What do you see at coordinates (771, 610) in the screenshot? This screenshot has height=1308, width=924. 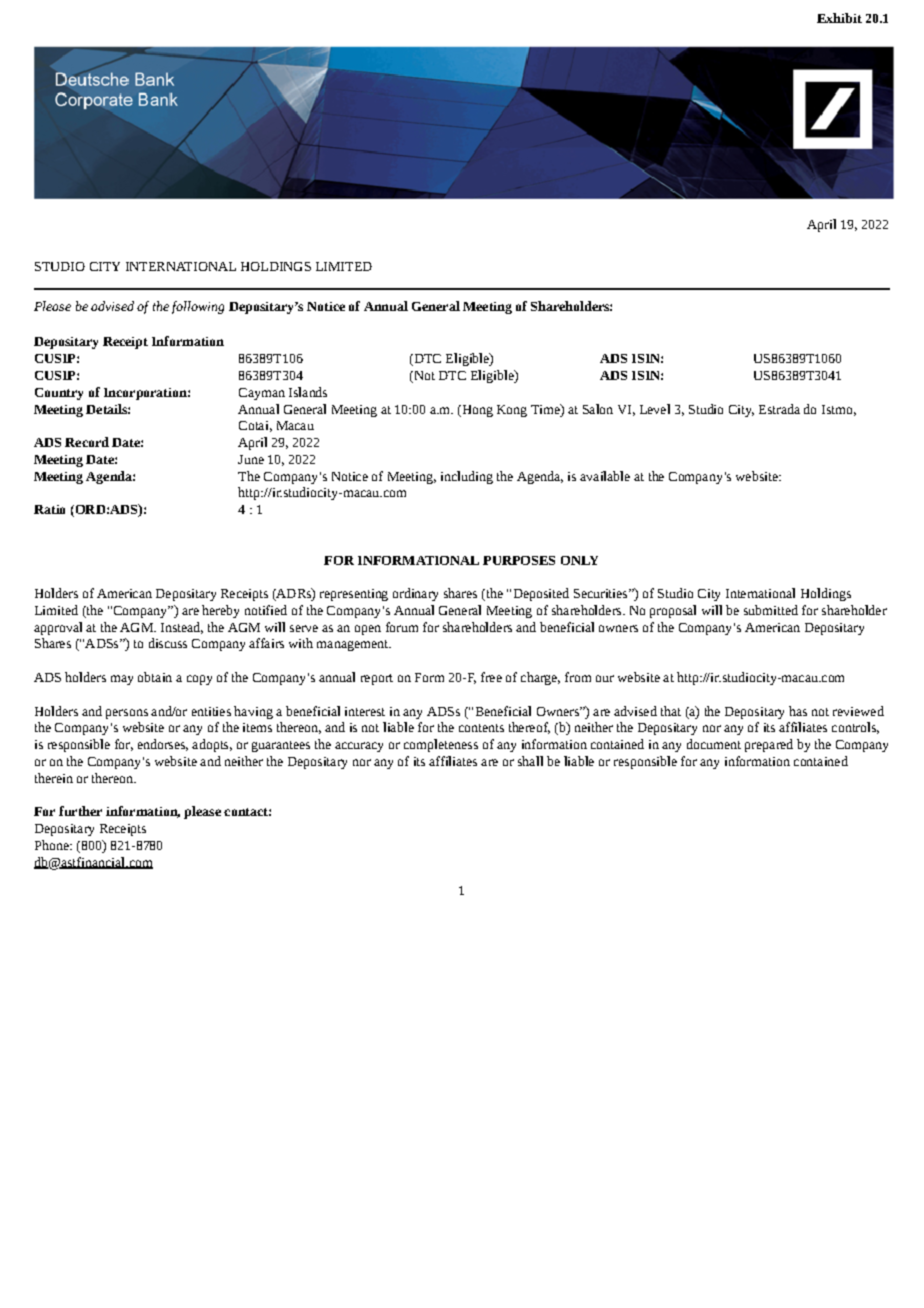 I see `submitted` at bounding box center [771, 610].
